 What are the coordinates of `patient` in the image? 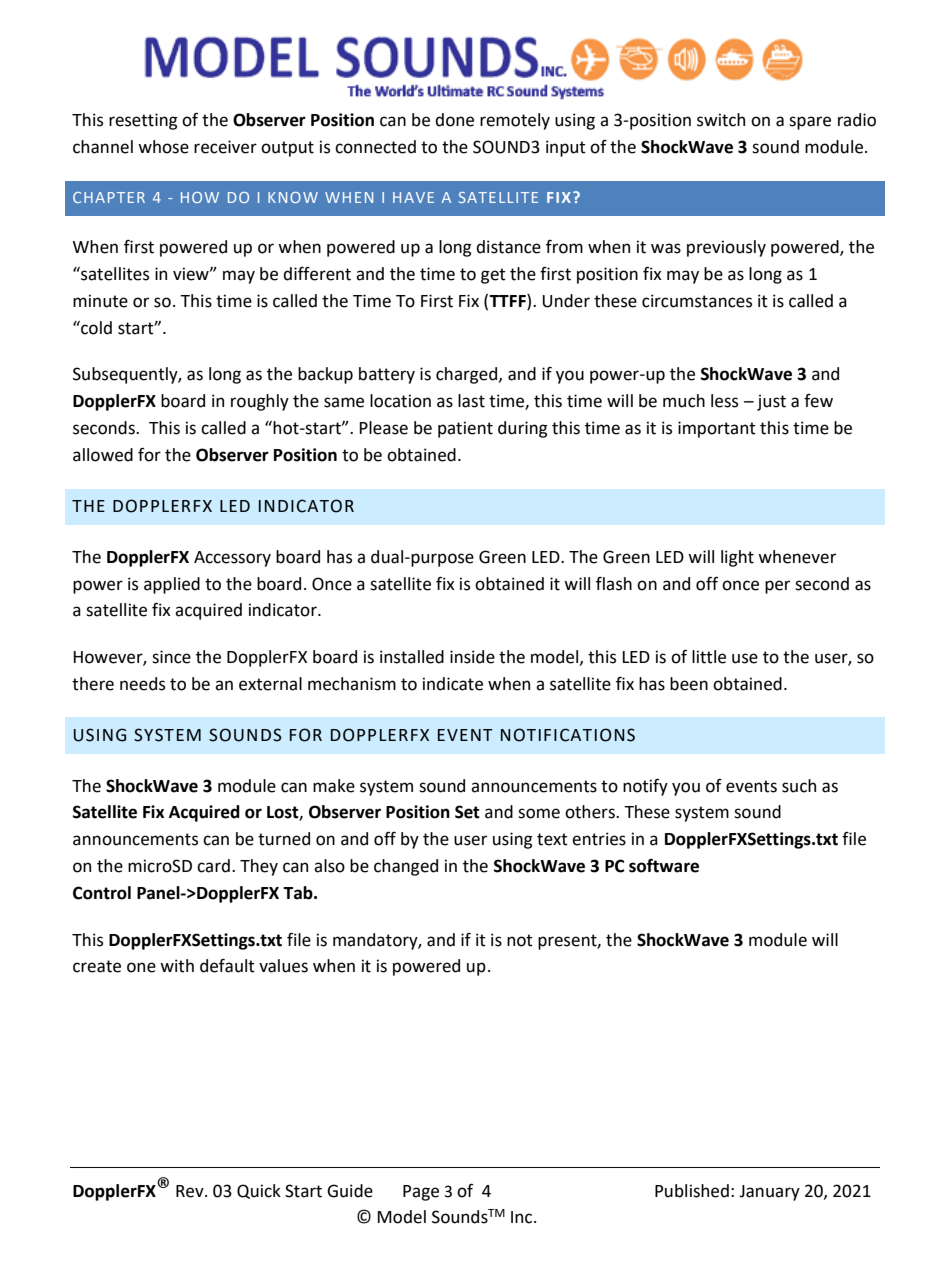 It's located at (465, 429).
